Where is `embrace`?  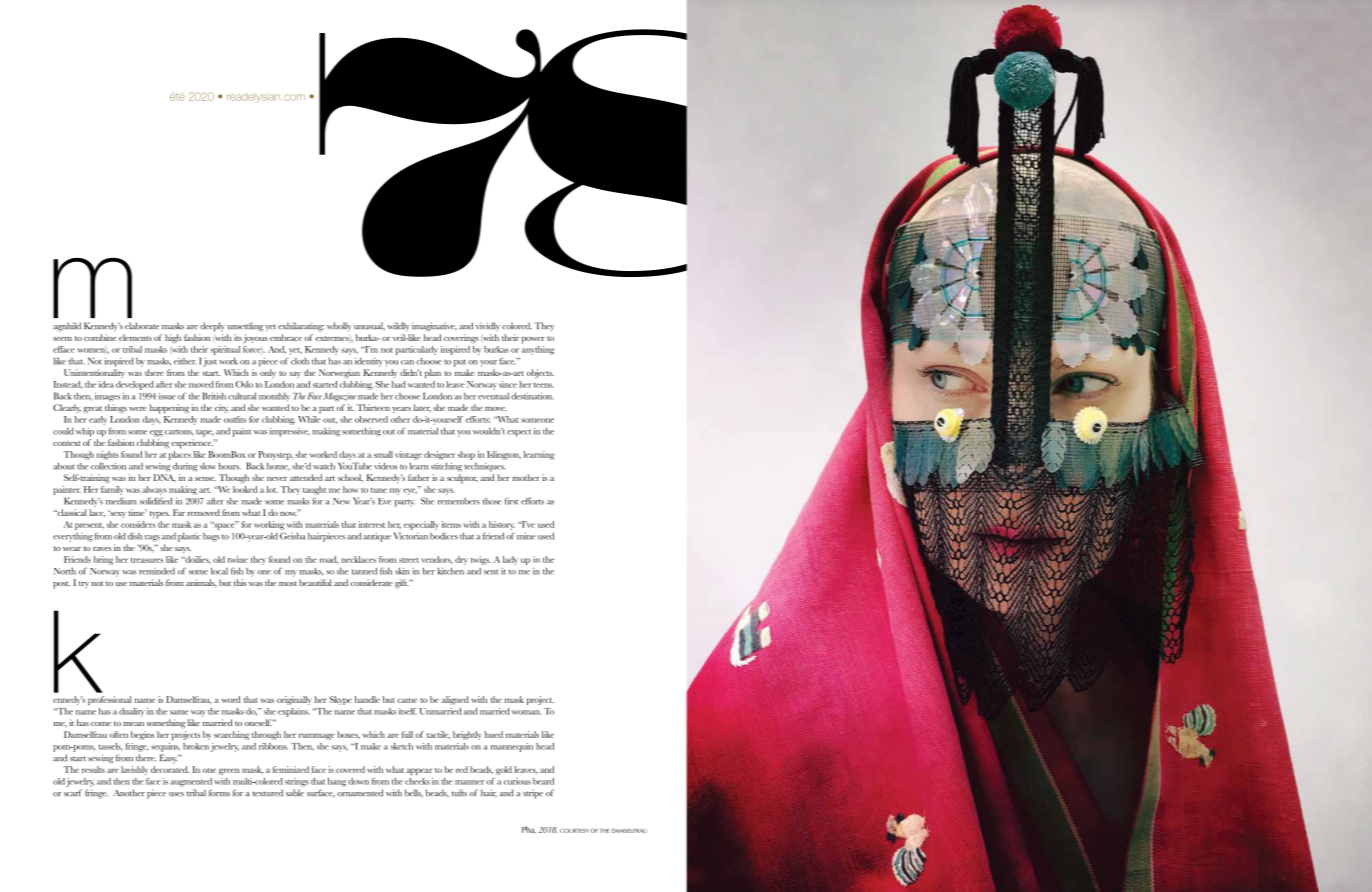 embrace is located at coordinates (286, 337).
